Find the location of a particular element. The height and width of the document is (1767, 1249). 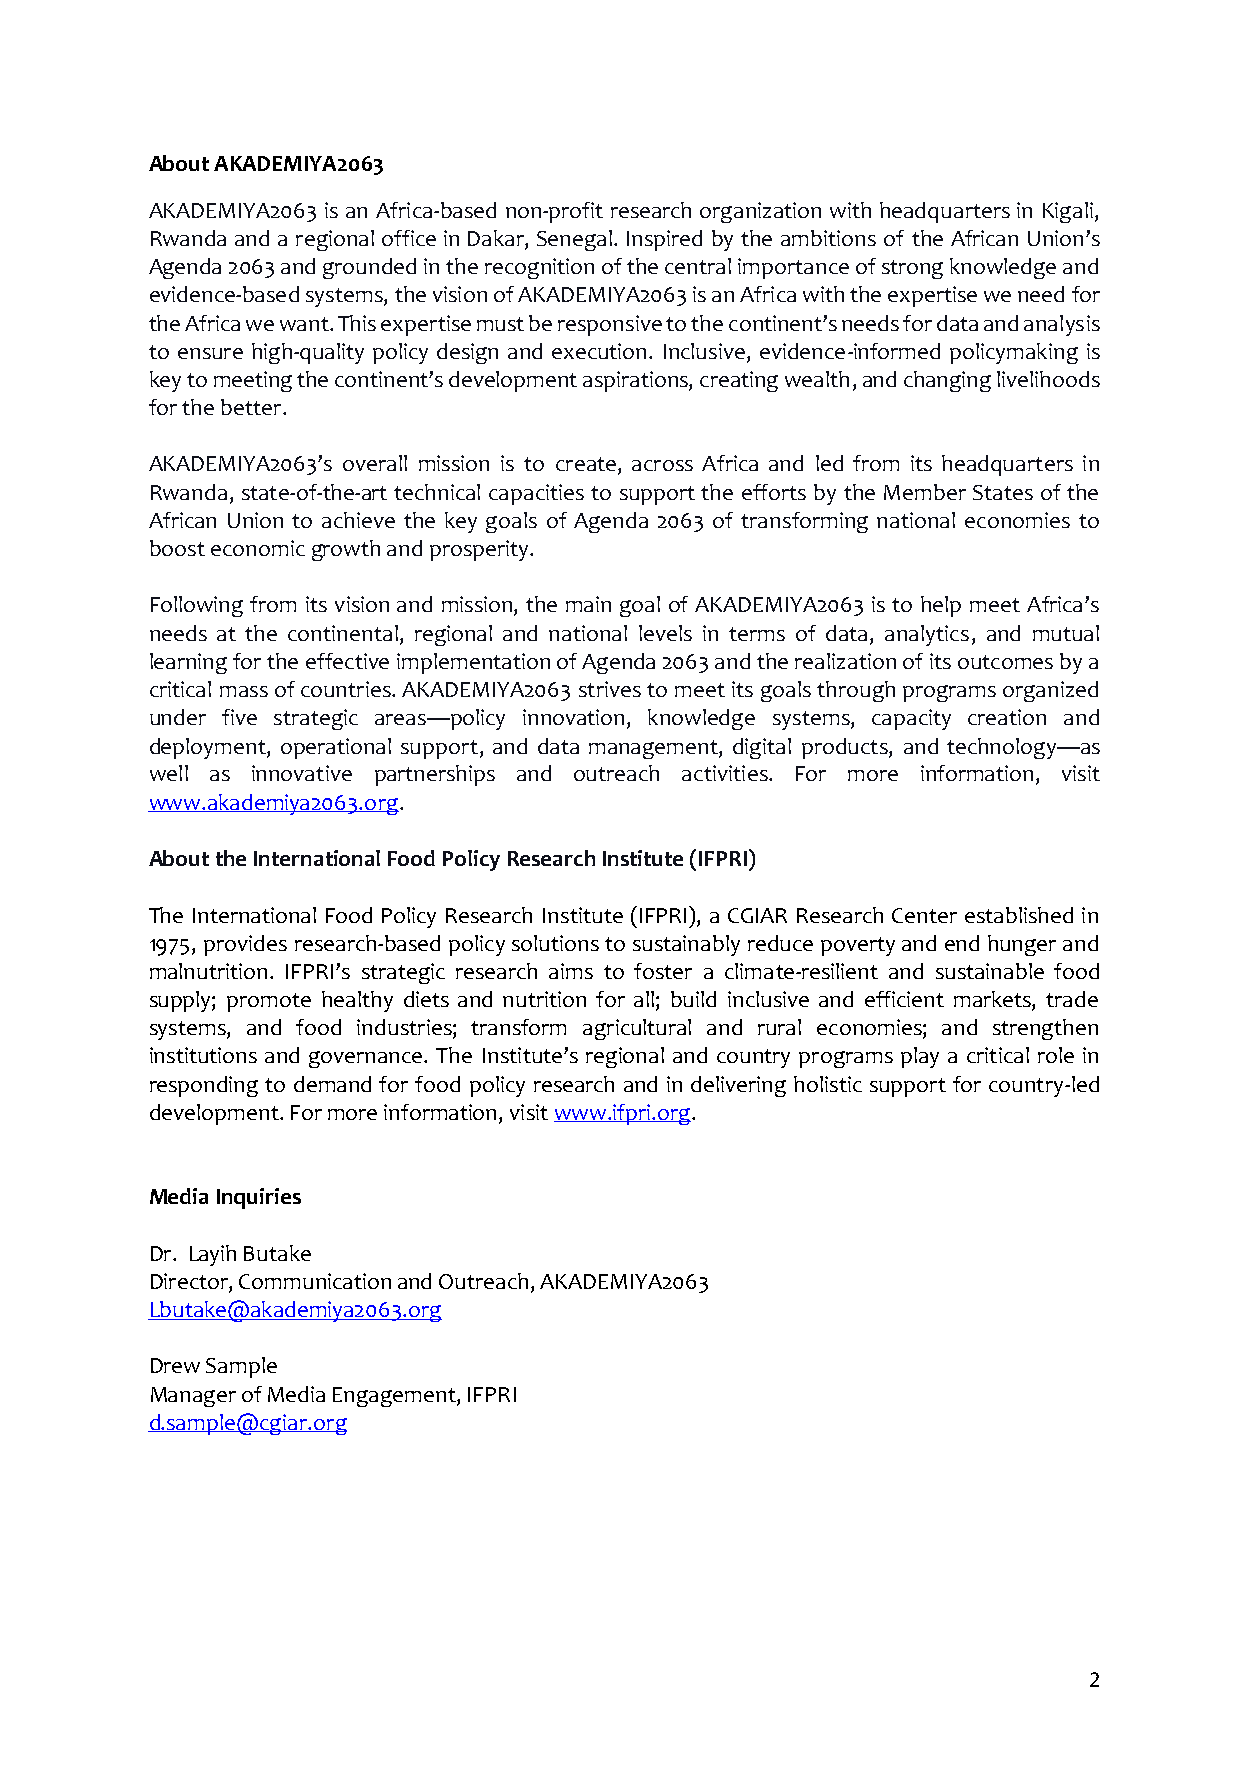

promote is located at coordinates (269, 1002).
